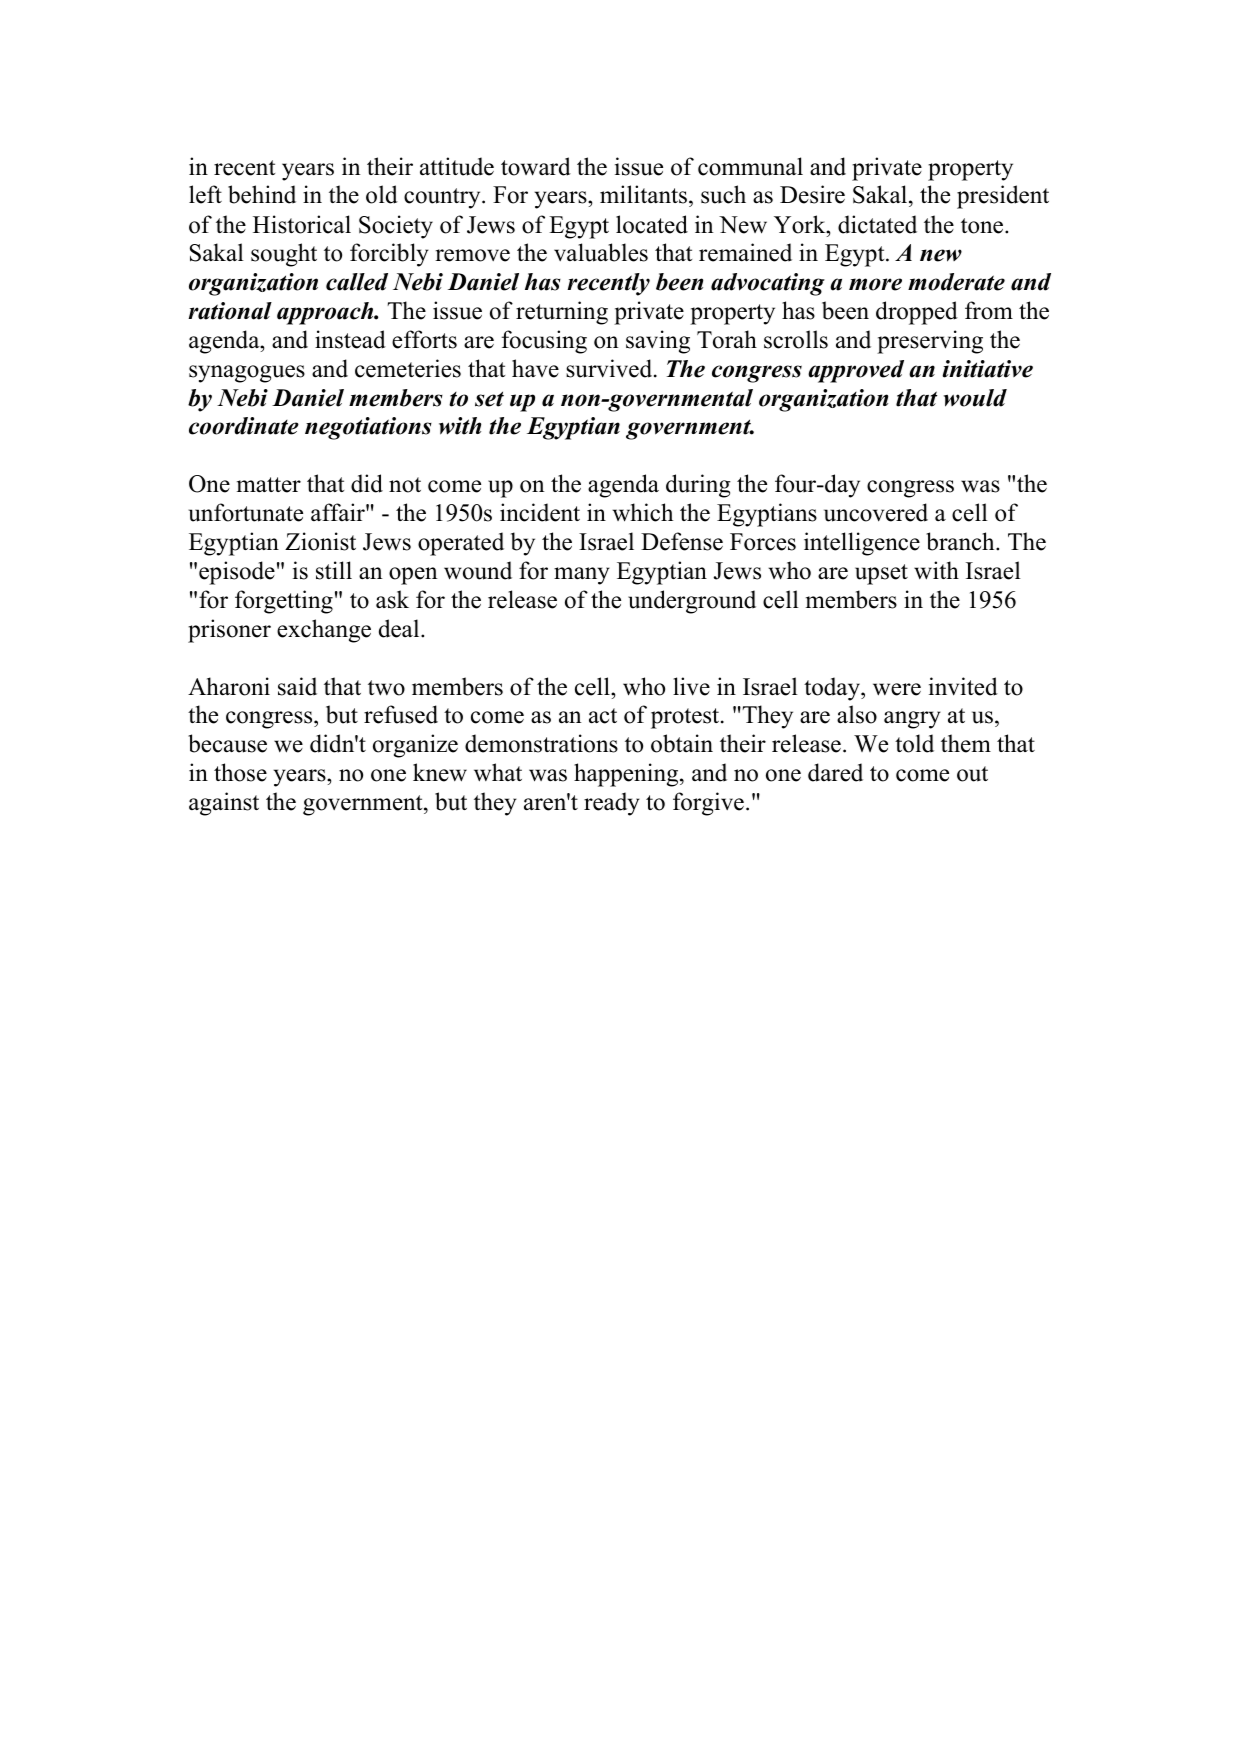  I want to click on happening, so click(627, 775).
